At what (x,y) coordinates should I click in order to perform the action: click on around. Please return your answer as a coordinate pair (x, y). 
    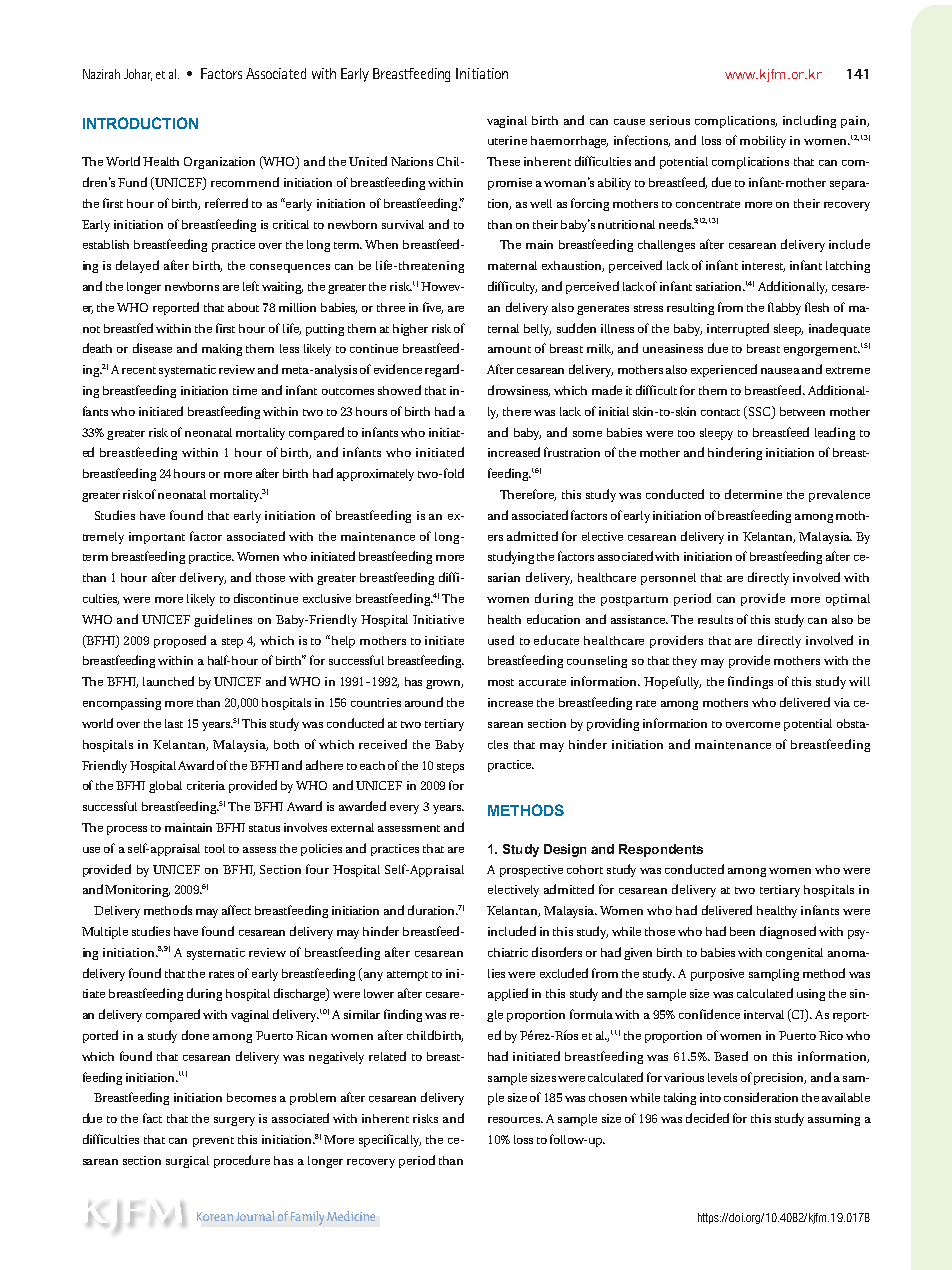
    Looking at the image, I should click on (424, 702).
